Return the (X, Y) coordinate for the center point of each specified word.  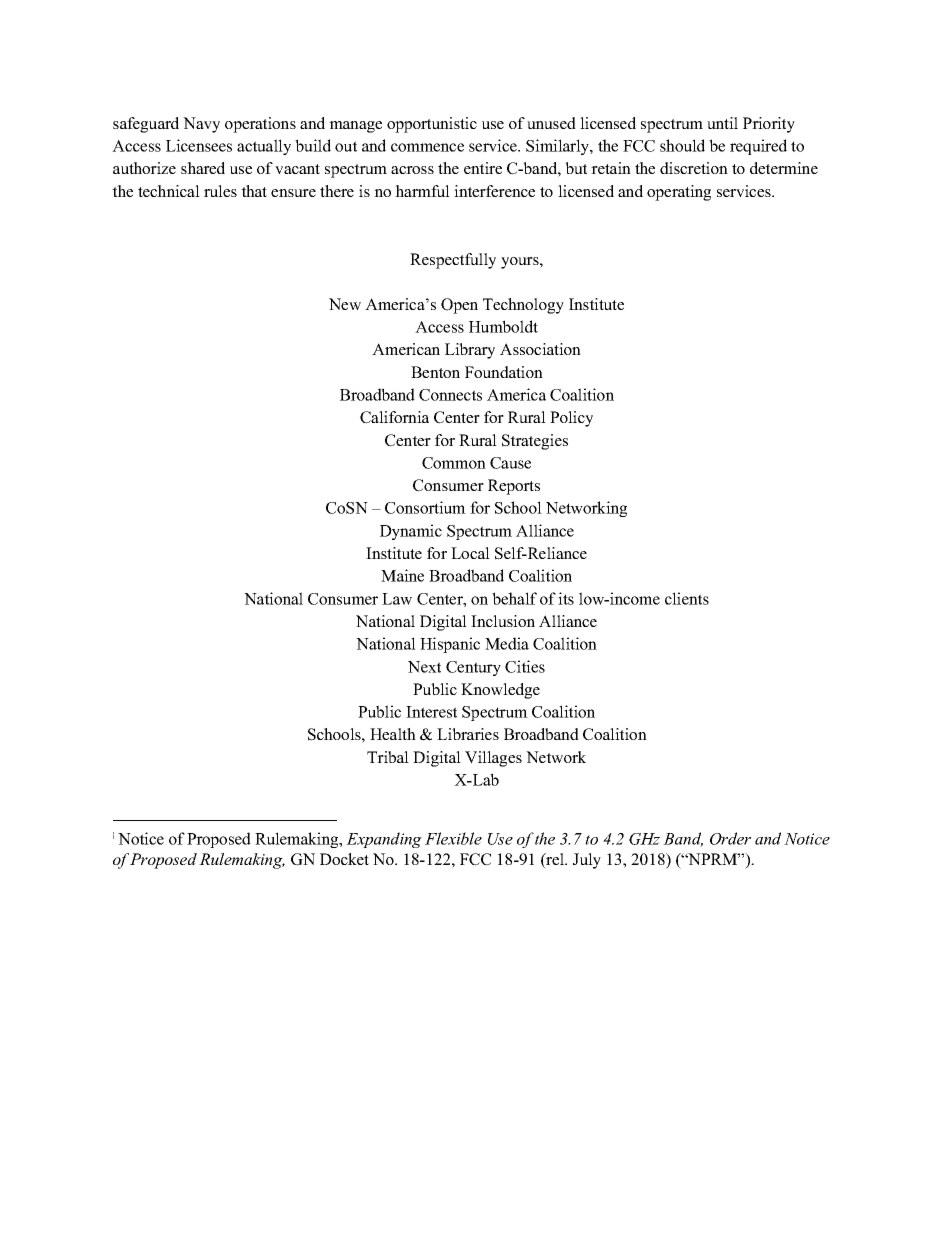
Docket (344, 859)
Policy (571, 419)
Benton (435, 372)
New (345, 304)
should (682, 145)
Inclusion (503, 621)
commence (427, 147)
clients (687, 598)
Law (397, 599)
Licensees (199, 145)
